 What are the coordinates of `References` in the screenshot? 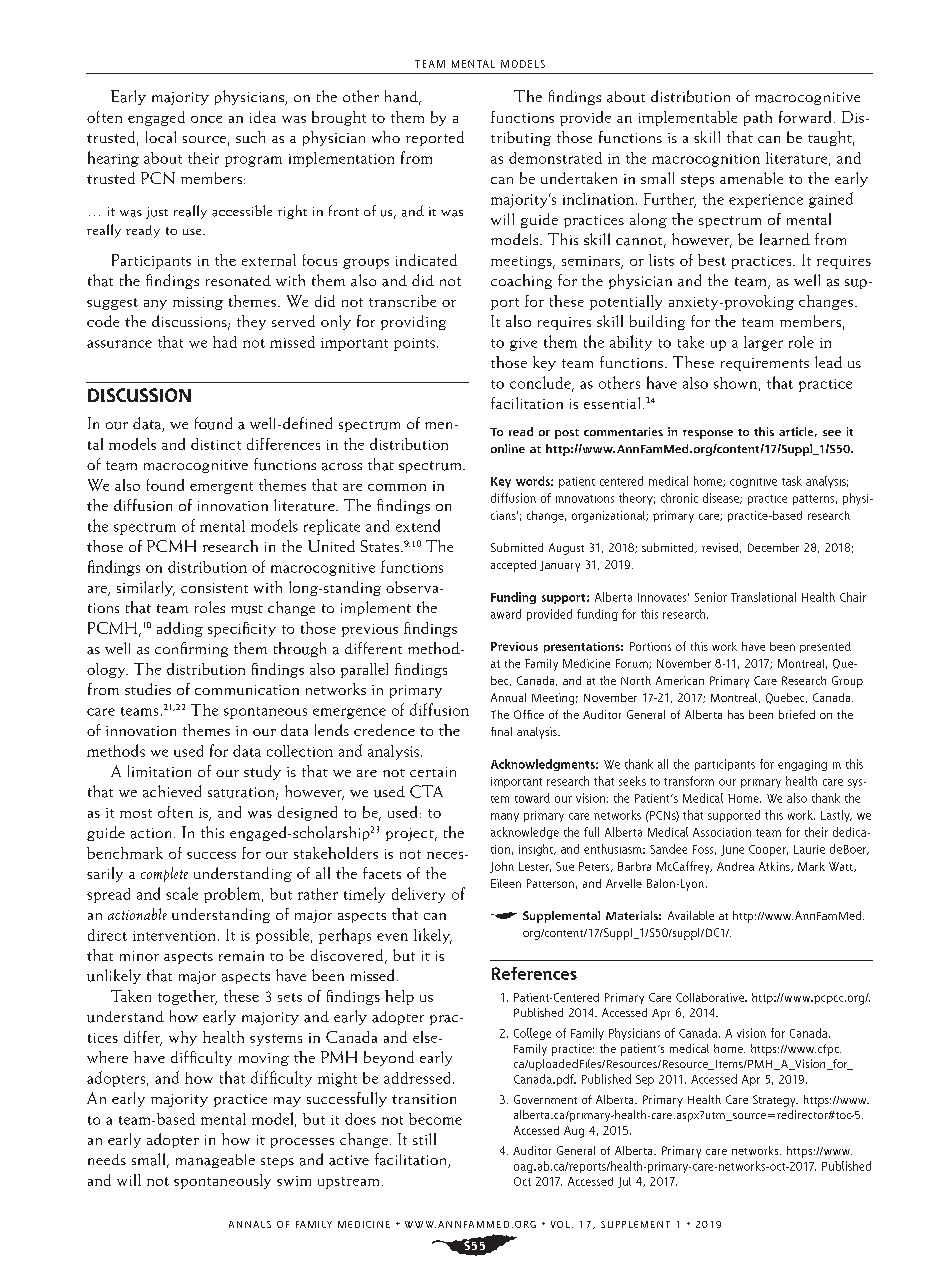 It's located at (534, 973).
